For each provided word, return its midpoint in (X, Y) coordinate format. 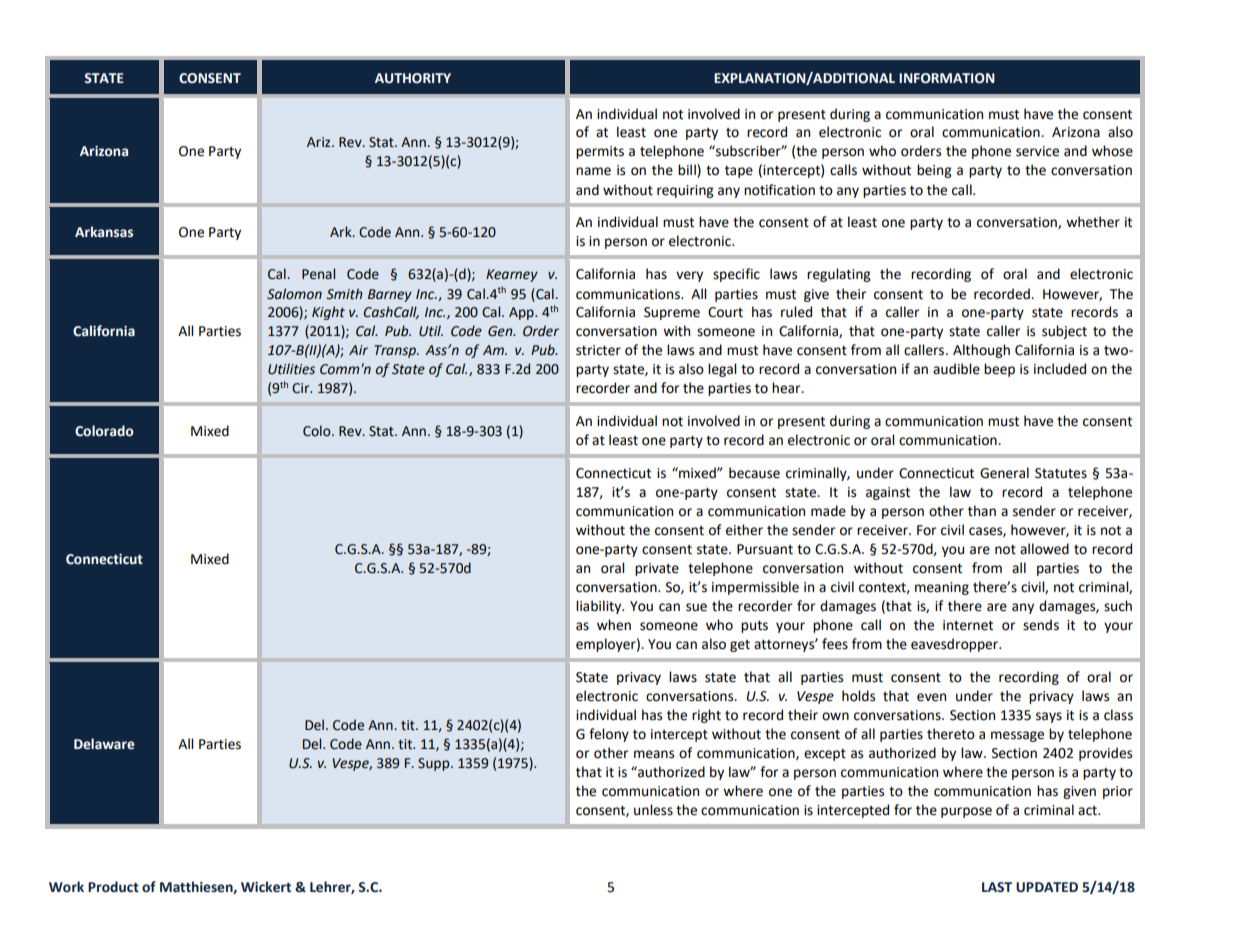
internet (968, 625)
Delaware (104, 744)
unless (653, 810)
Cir (302, 388)
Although (981, 351)
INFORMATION (947, 78)
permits (600, 152)
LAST (997, 887)
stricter (598, 350)
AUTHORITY (413, 78)
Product (113, 887)
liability (600, 607)
